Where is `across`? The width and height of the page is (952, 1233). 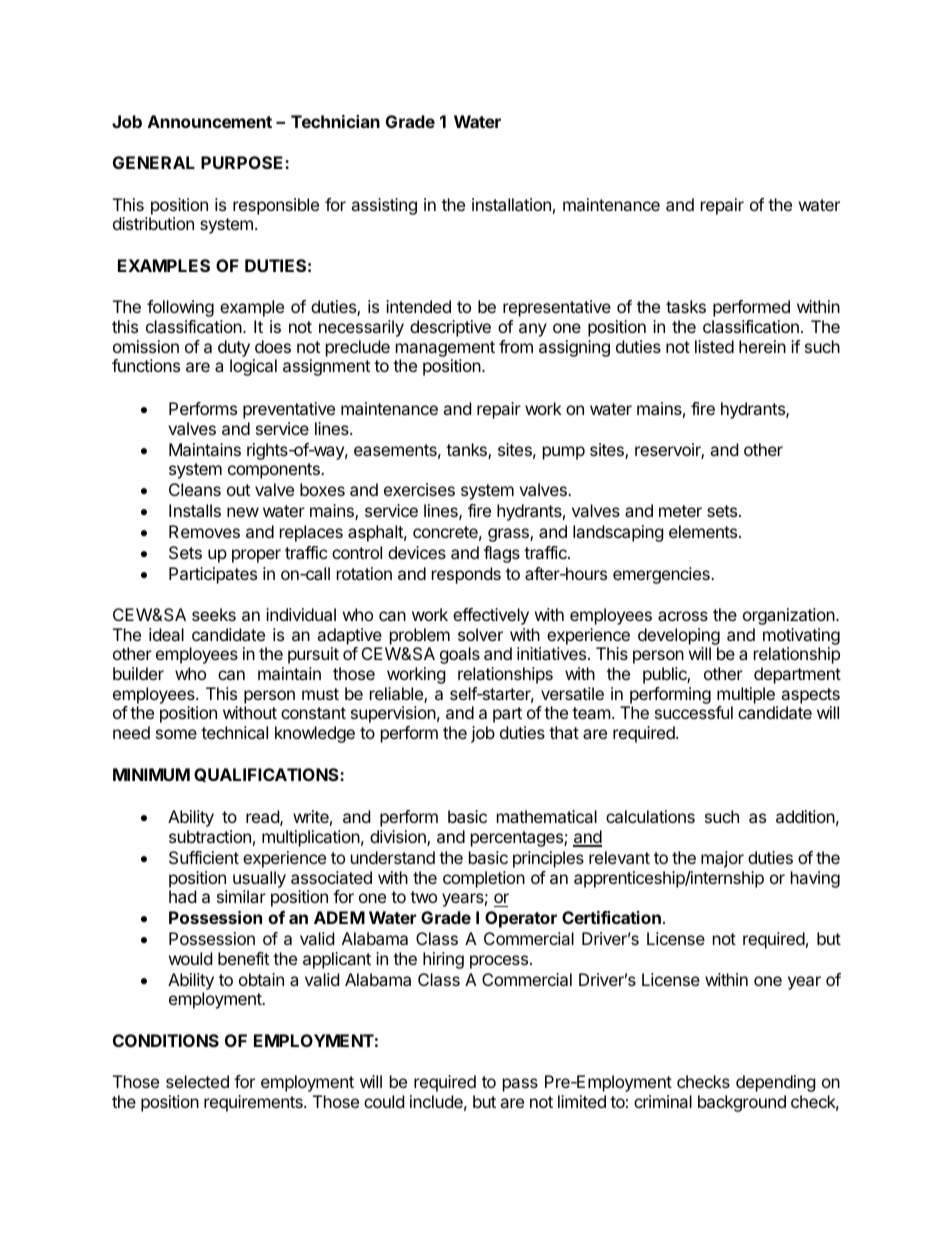 across is located at coordinates (683, 616).
